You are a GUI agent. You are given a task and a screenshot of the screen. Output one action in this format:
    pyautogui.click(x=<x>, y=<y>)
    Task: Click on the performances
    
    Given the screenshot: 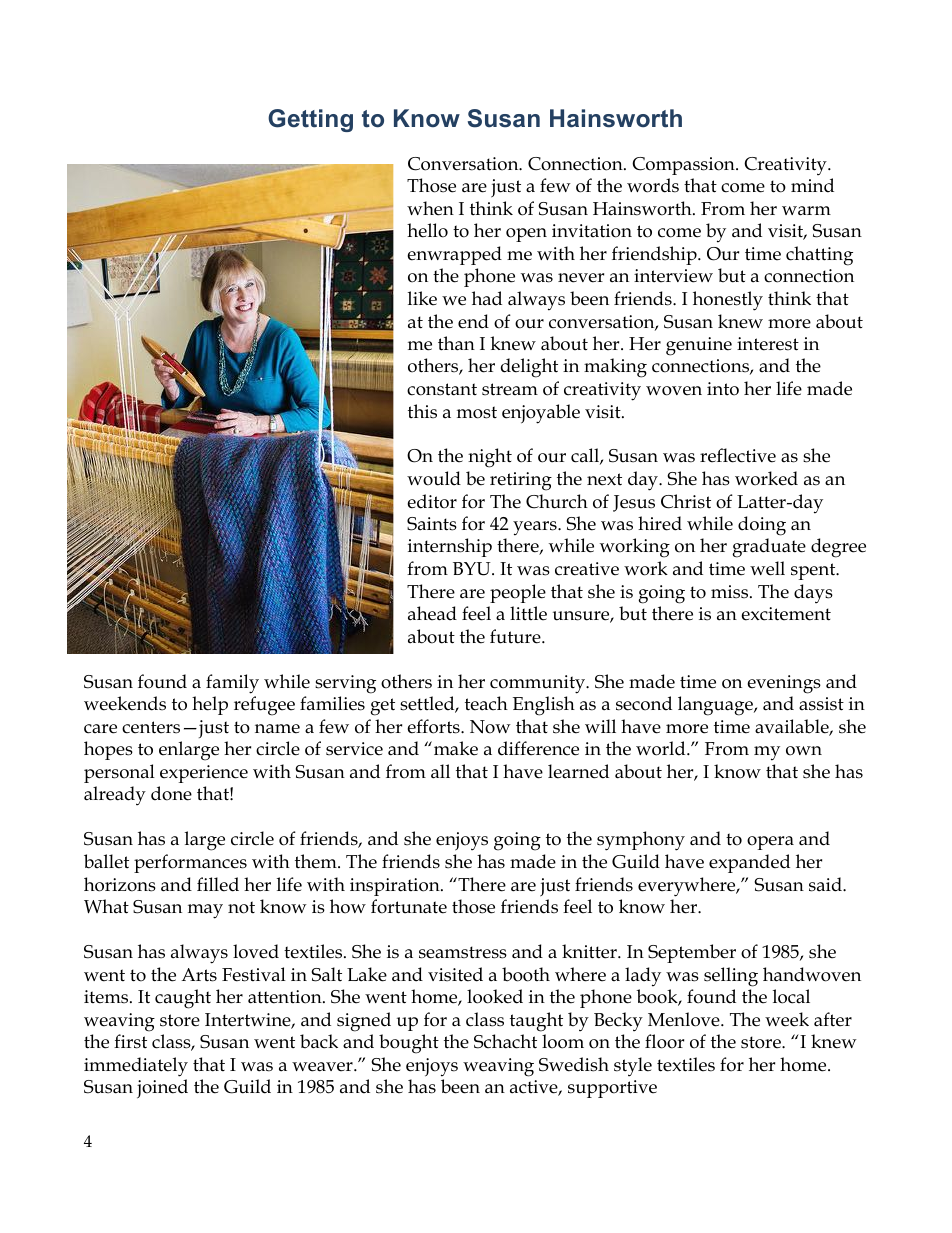 What is the action you would take?
    pyautogui.click(x=190, y=863)
